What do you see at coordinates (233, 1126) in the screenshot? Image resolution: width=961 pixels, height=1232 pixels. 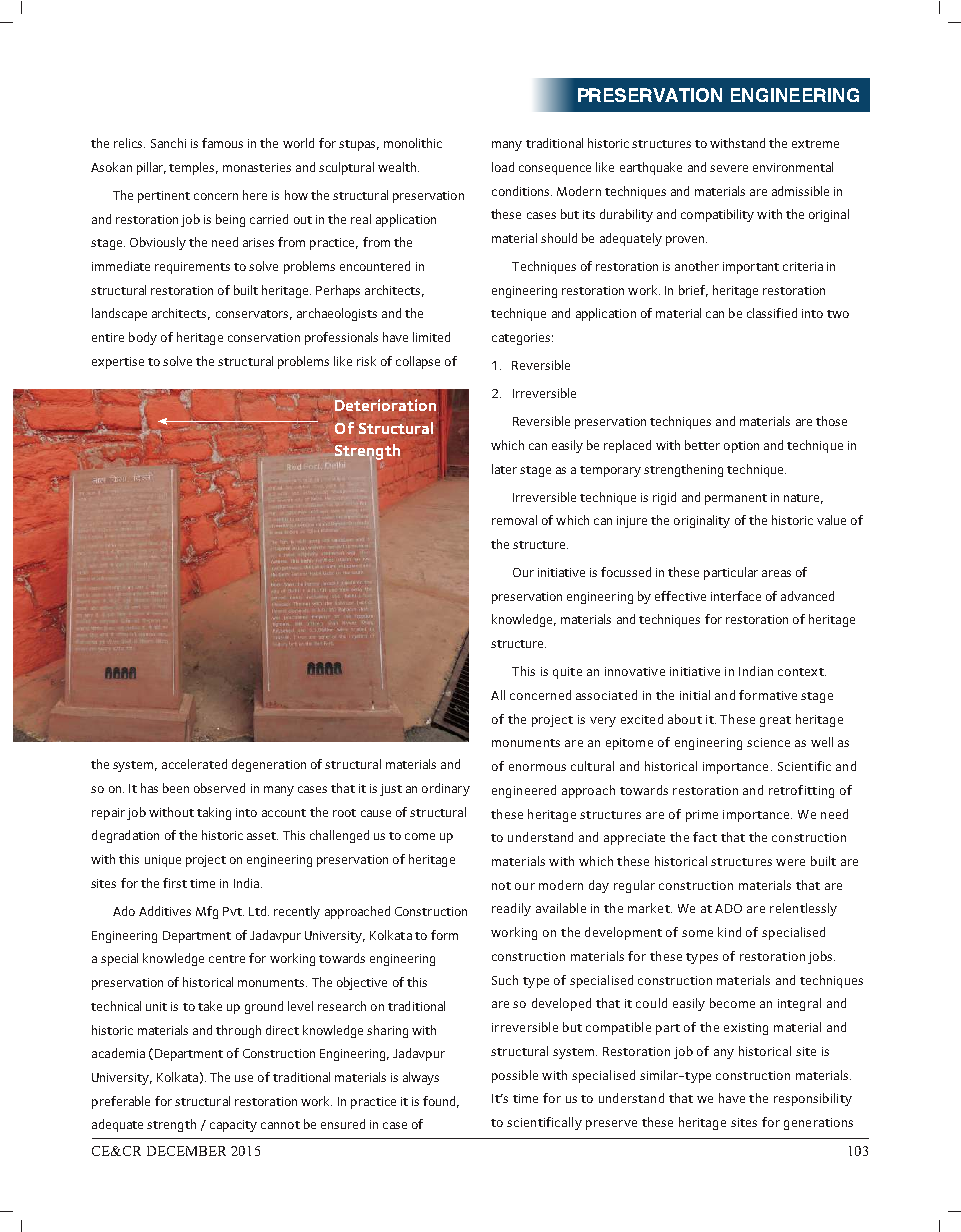 I see `capacity` at bounding box center [233, 1126].
